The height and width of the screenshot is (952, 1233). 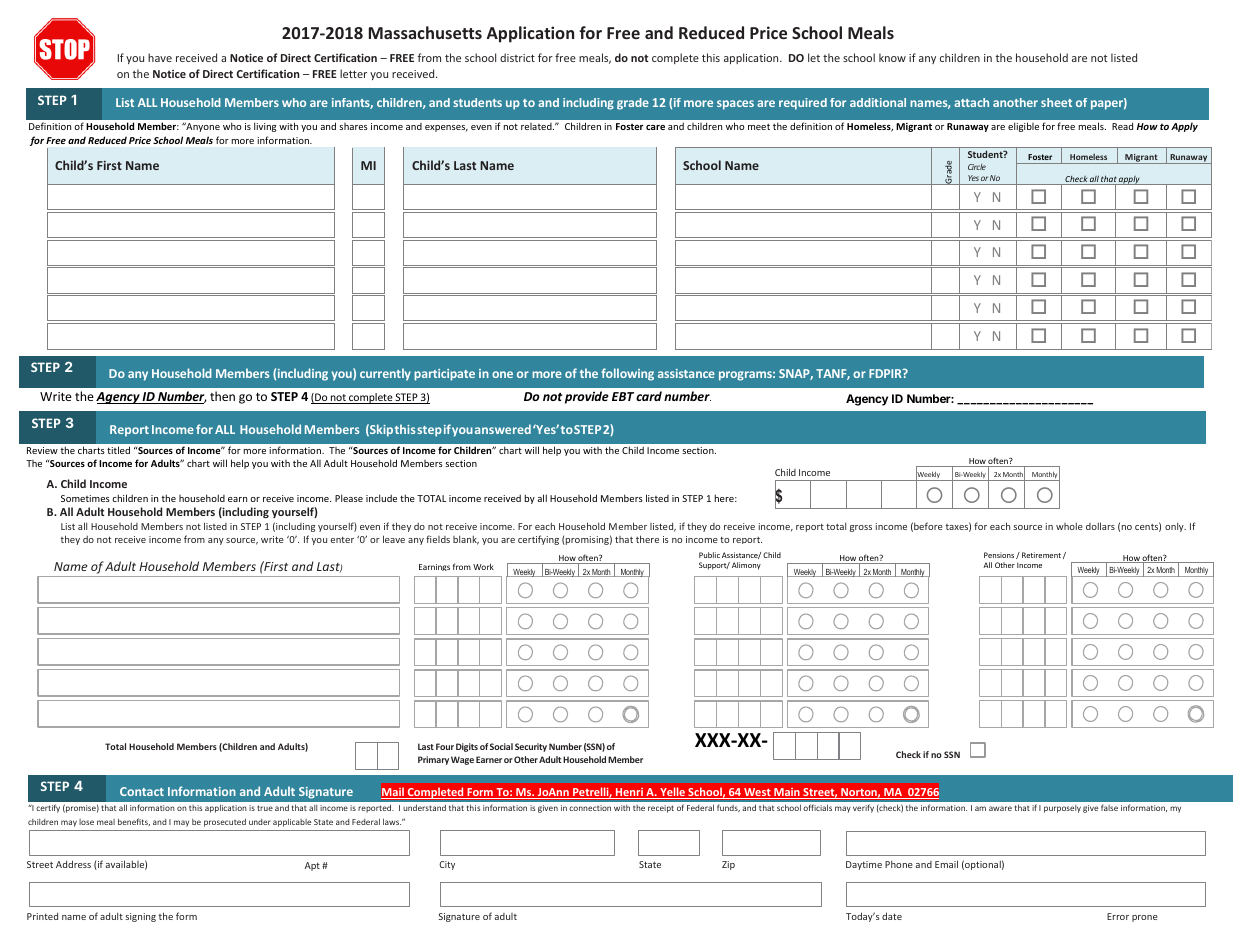 I want to click on have, so click(x=160, y=57).
